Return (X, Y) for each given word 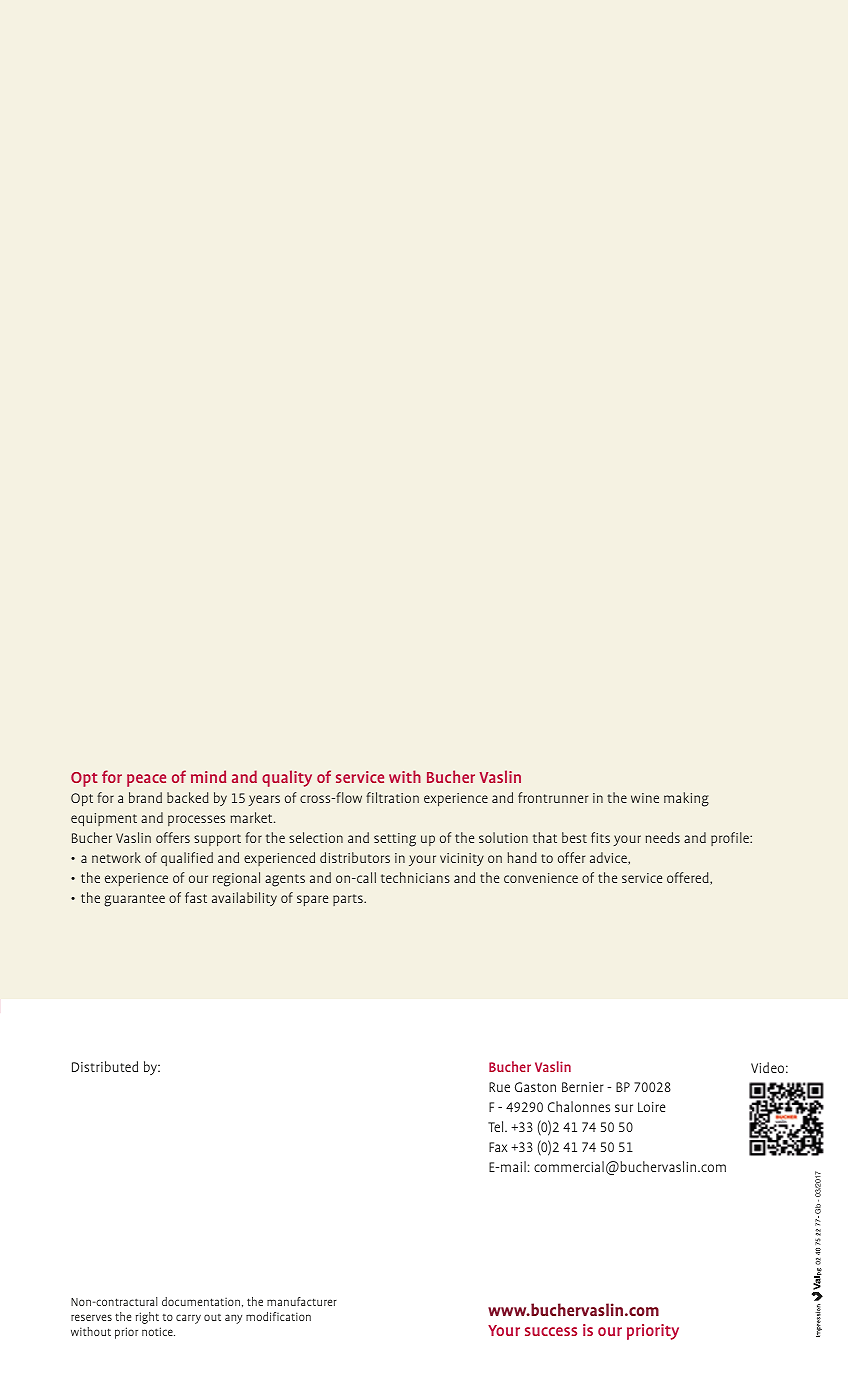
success (551, 1331)
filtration (392, 797)
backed (188, 797)
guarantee (134, 900)
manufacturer (302, 1301)
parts (349, 900)
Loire (652, 1107)
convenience (541, 878)
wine (645, 798)
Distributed (105, 1066)
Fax (498, 1147)
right (147, 1318)
